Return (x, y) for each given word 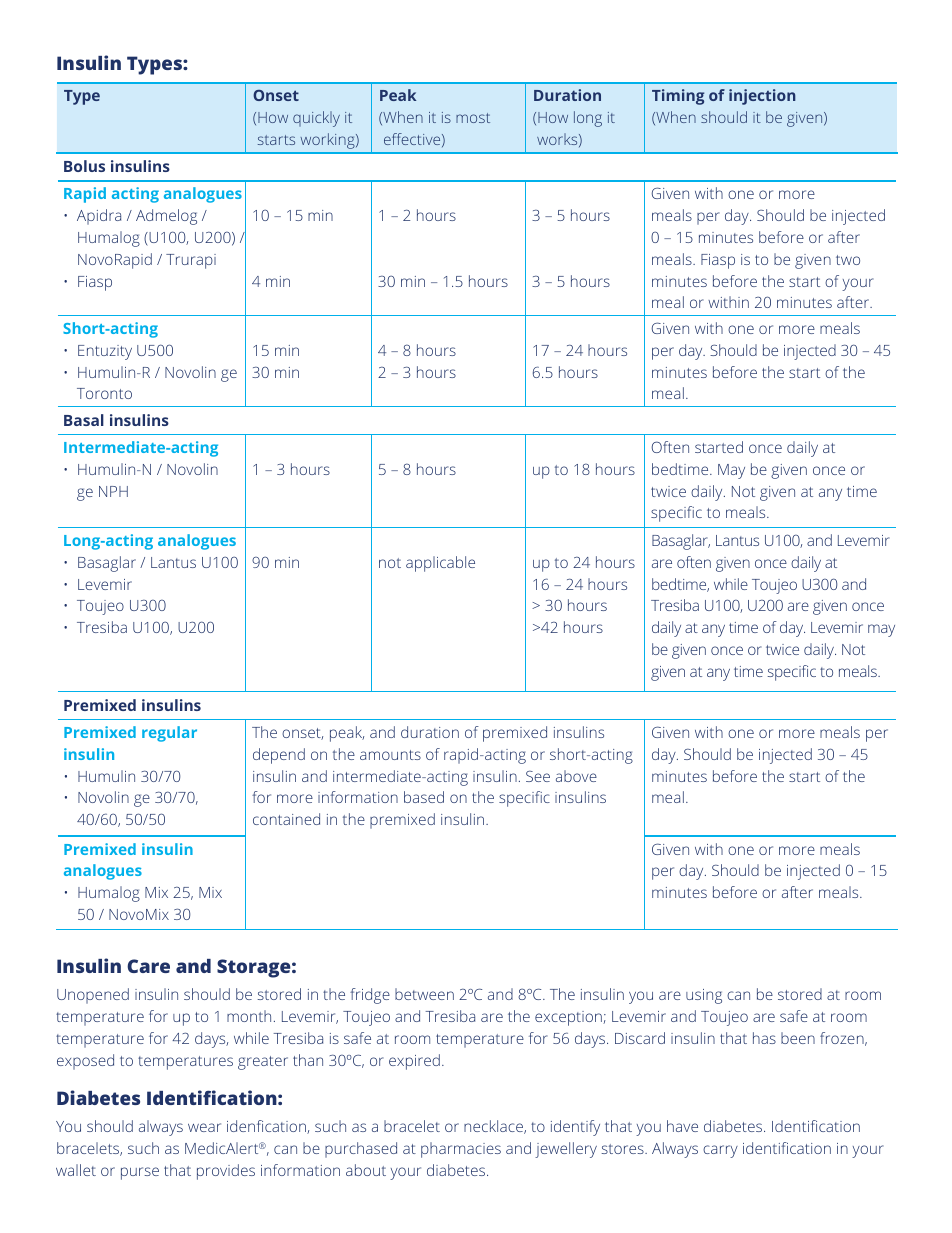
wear (204, 1127)
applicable (440, 564)
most (473, 118)
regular (169, 734)
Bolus (84, 166)
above (576, 776)
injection (762, 97)
